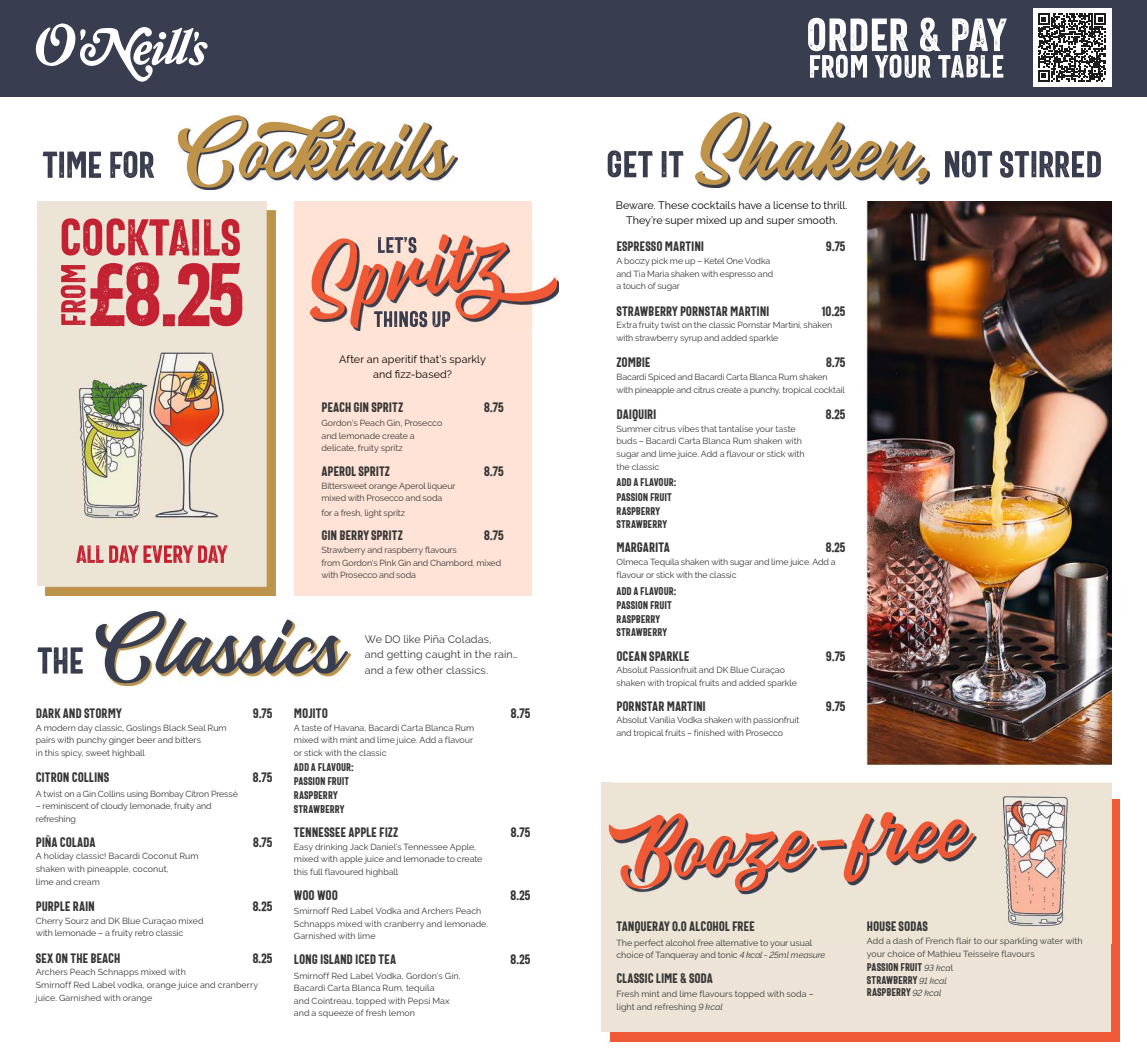 Image resolution: width=1147 pixels, height=1064 pixels. I want to click on Ocean, so click(632, 656).
